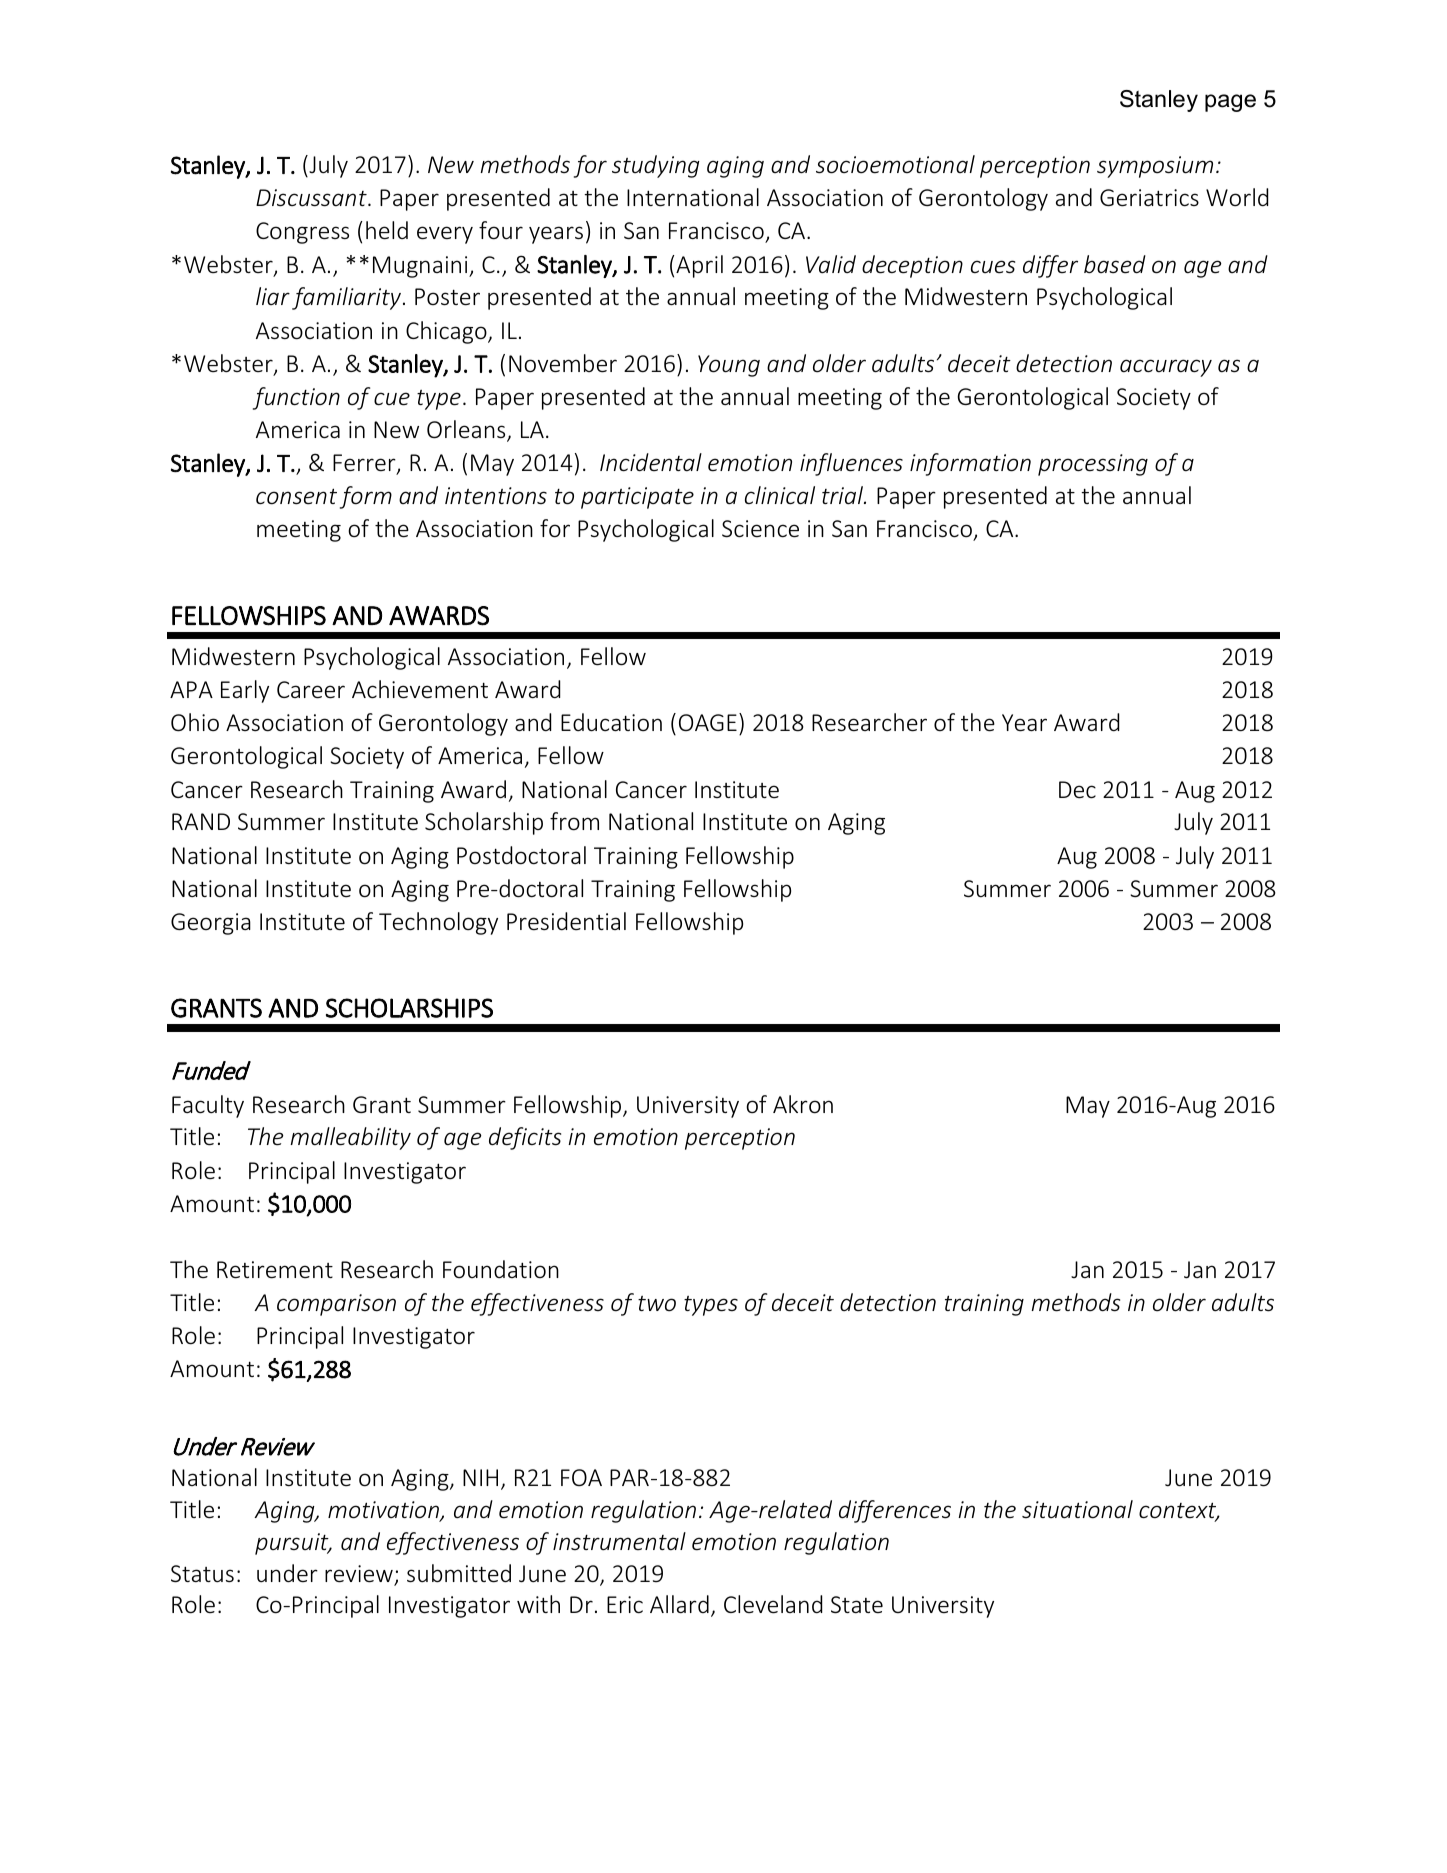 This document has height=1873, width=1447. I want to click on situational, so click(1077, 1509).
